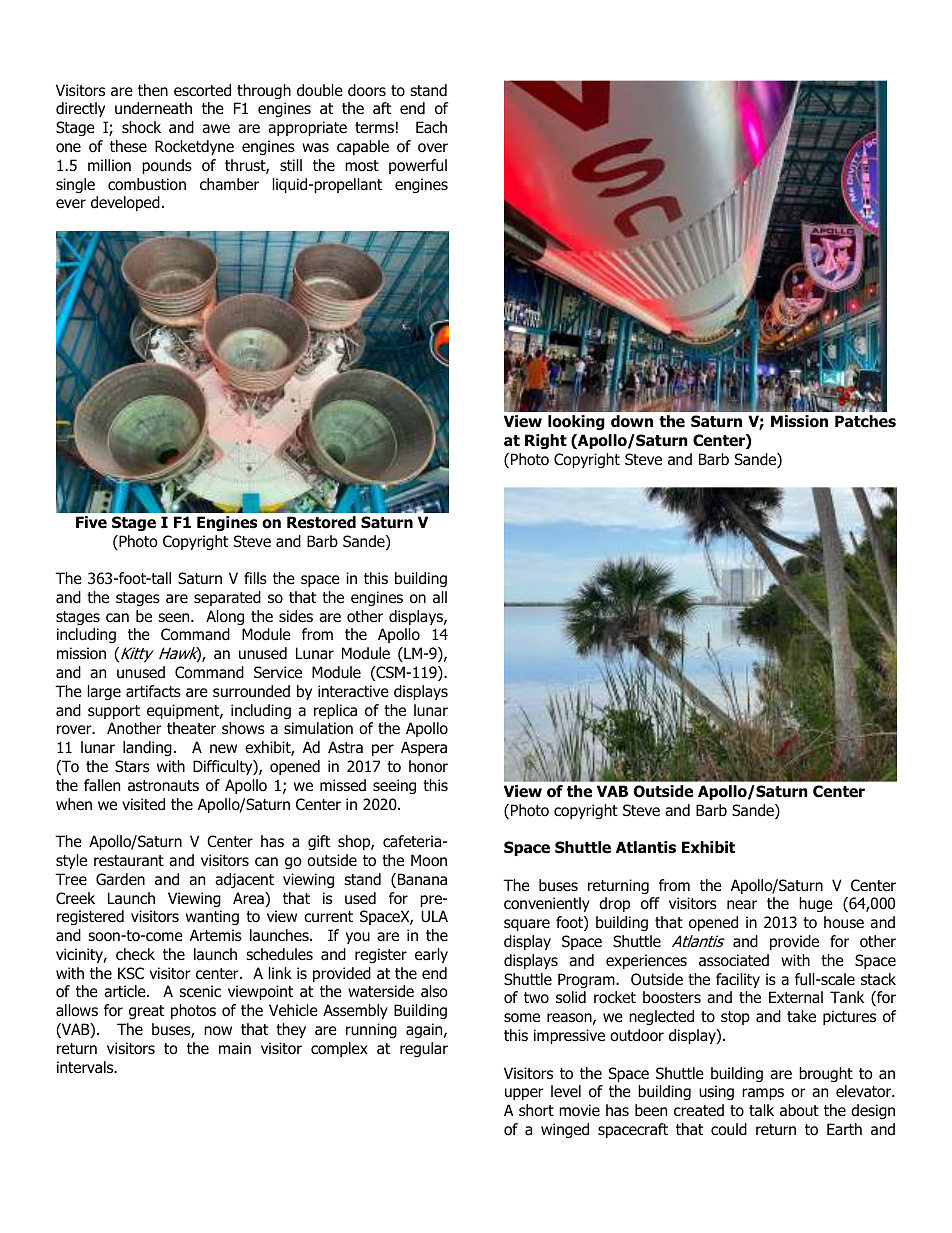  What do you see at coordinates (428, 766) in the screenshot?
I see `honor` at bounding box center [428, 766].
